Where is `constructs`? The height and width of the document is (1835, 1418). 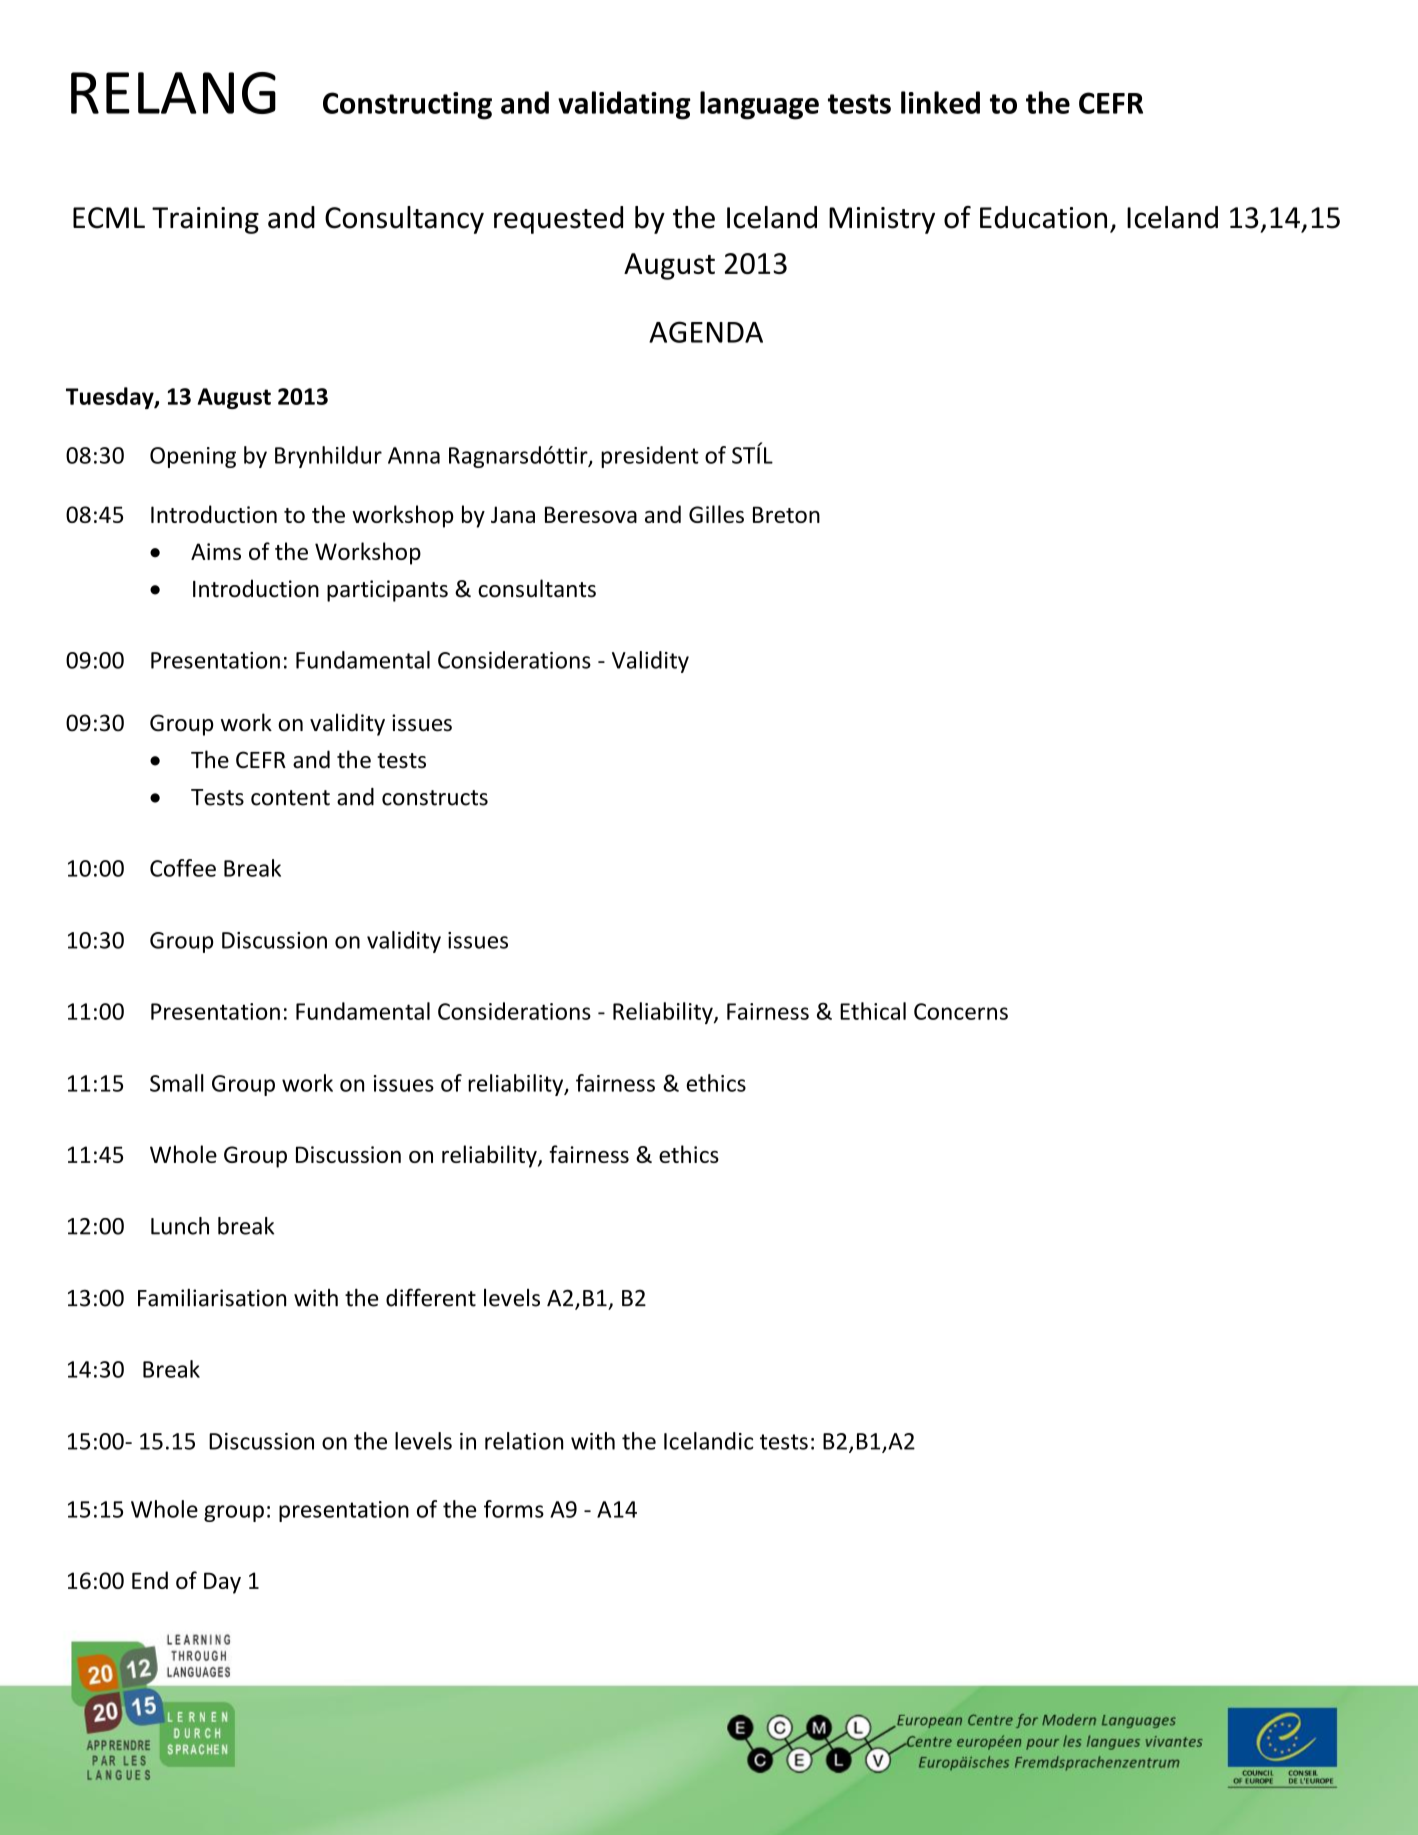
constructs is located at coordinates (435, 798).
